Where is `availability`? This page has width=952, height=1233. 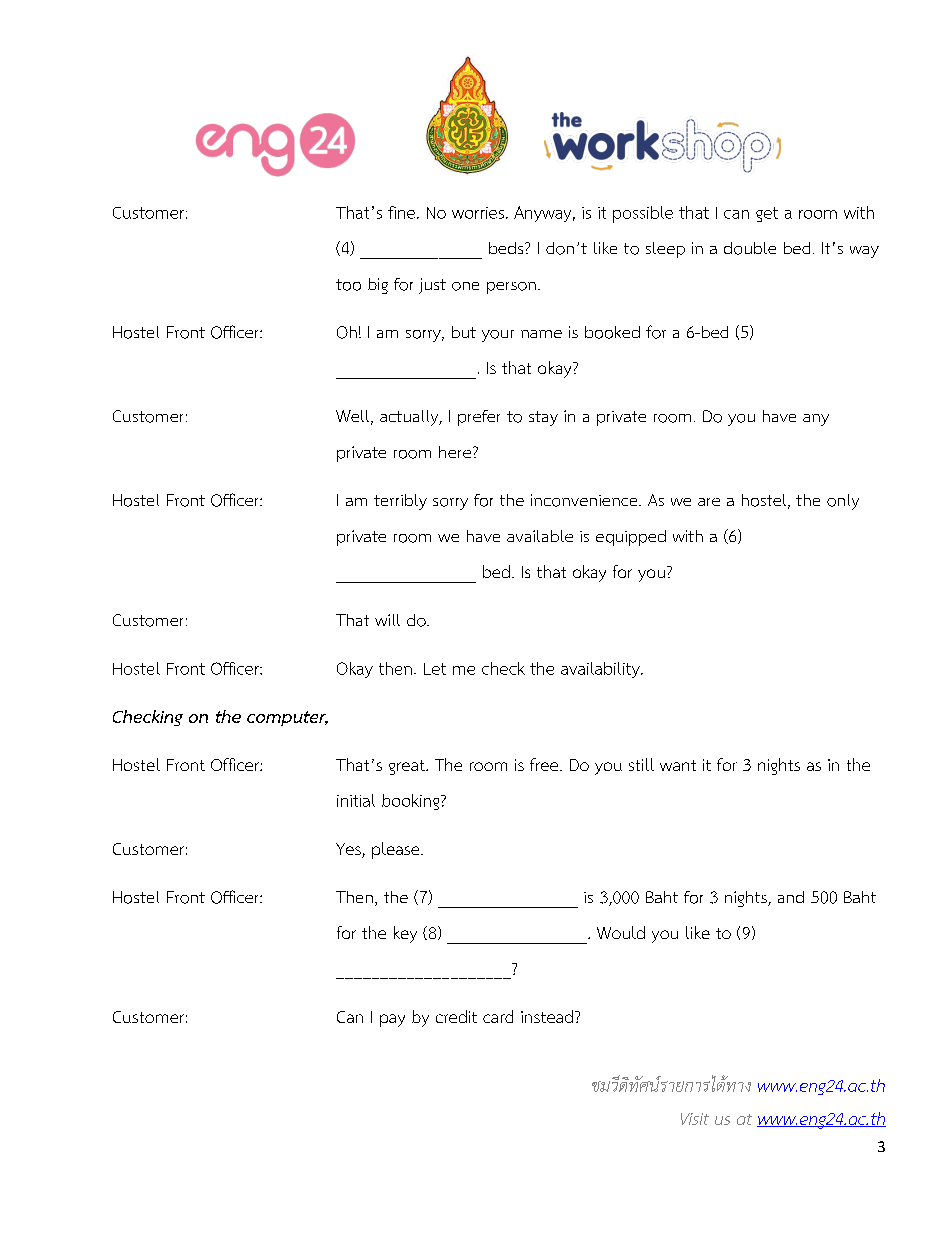 availability is located at coordinates (601, 670).
